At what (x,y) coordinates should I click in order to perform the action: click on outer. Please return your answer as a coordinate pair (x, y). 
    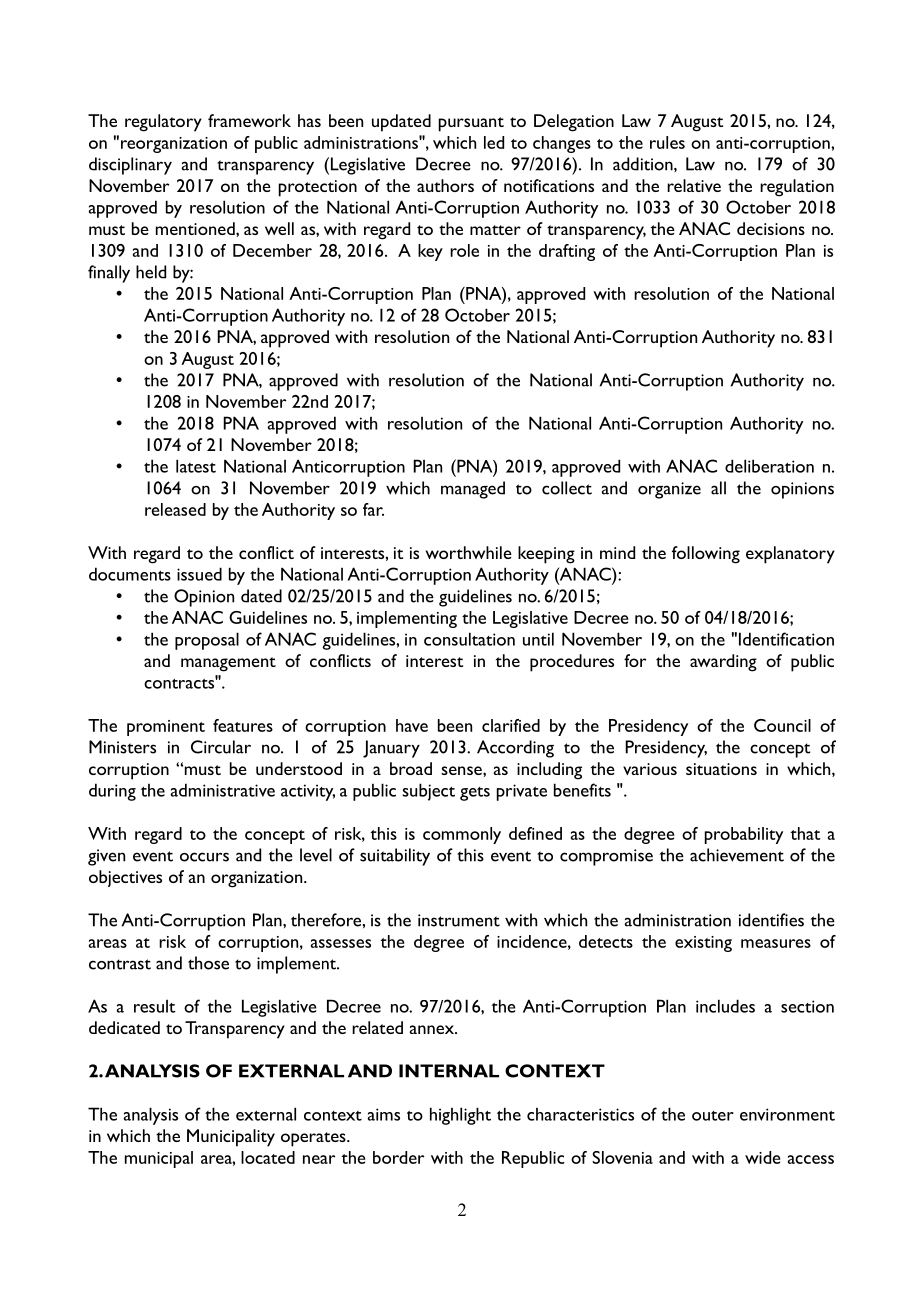
    Looking at the image, I should click on (713, 1116).
